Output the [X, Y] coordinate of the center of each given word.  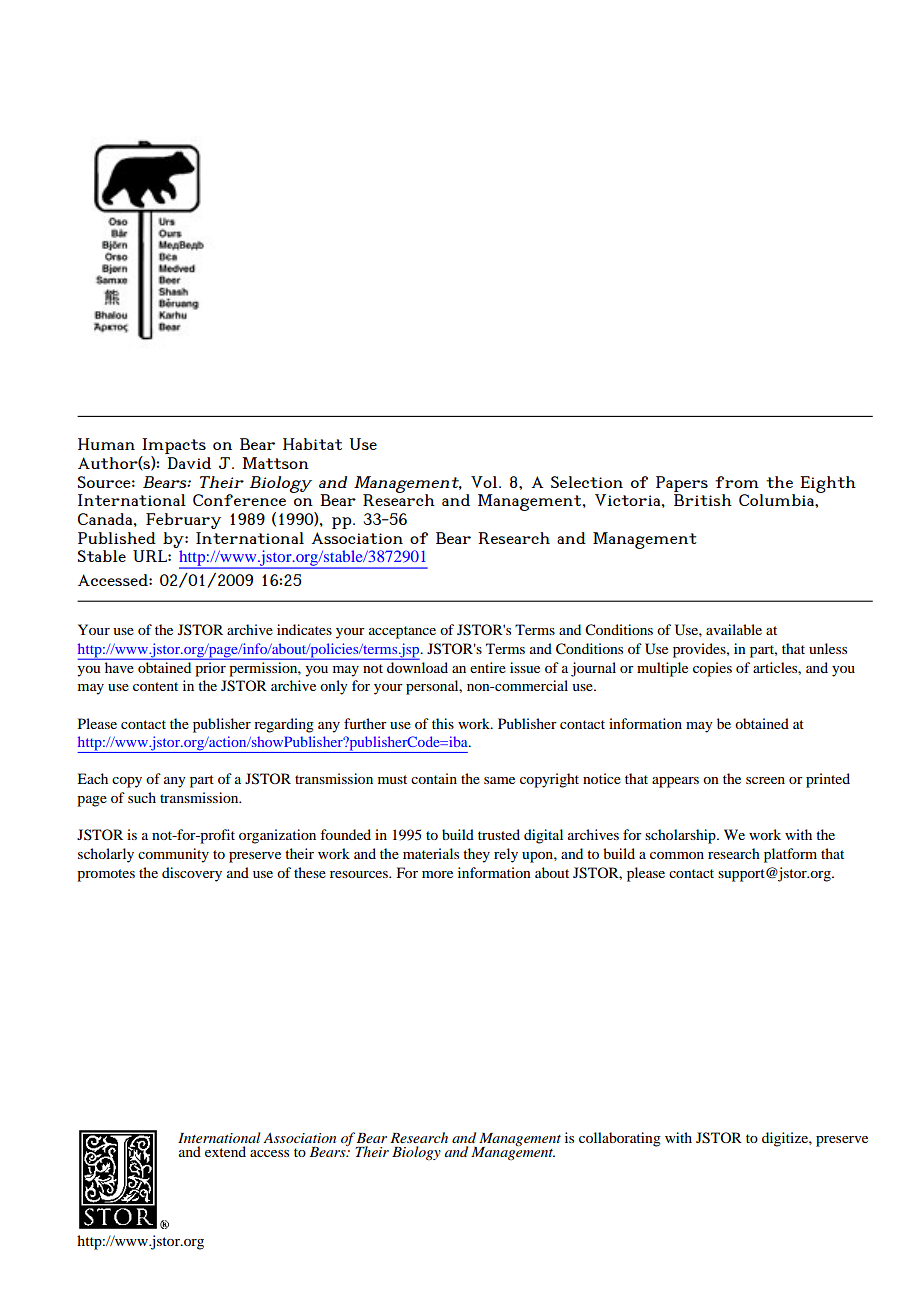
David [189, 463]
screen [765, 780]
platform [790, 855]
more [437, 874]
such [142, 797]
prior [211, 669]
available [734, 629]
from [737, 482]
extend [225, 1151]
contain [434, 778]
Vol [485, 482]
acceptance [402, 632]
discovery [192, 874]
